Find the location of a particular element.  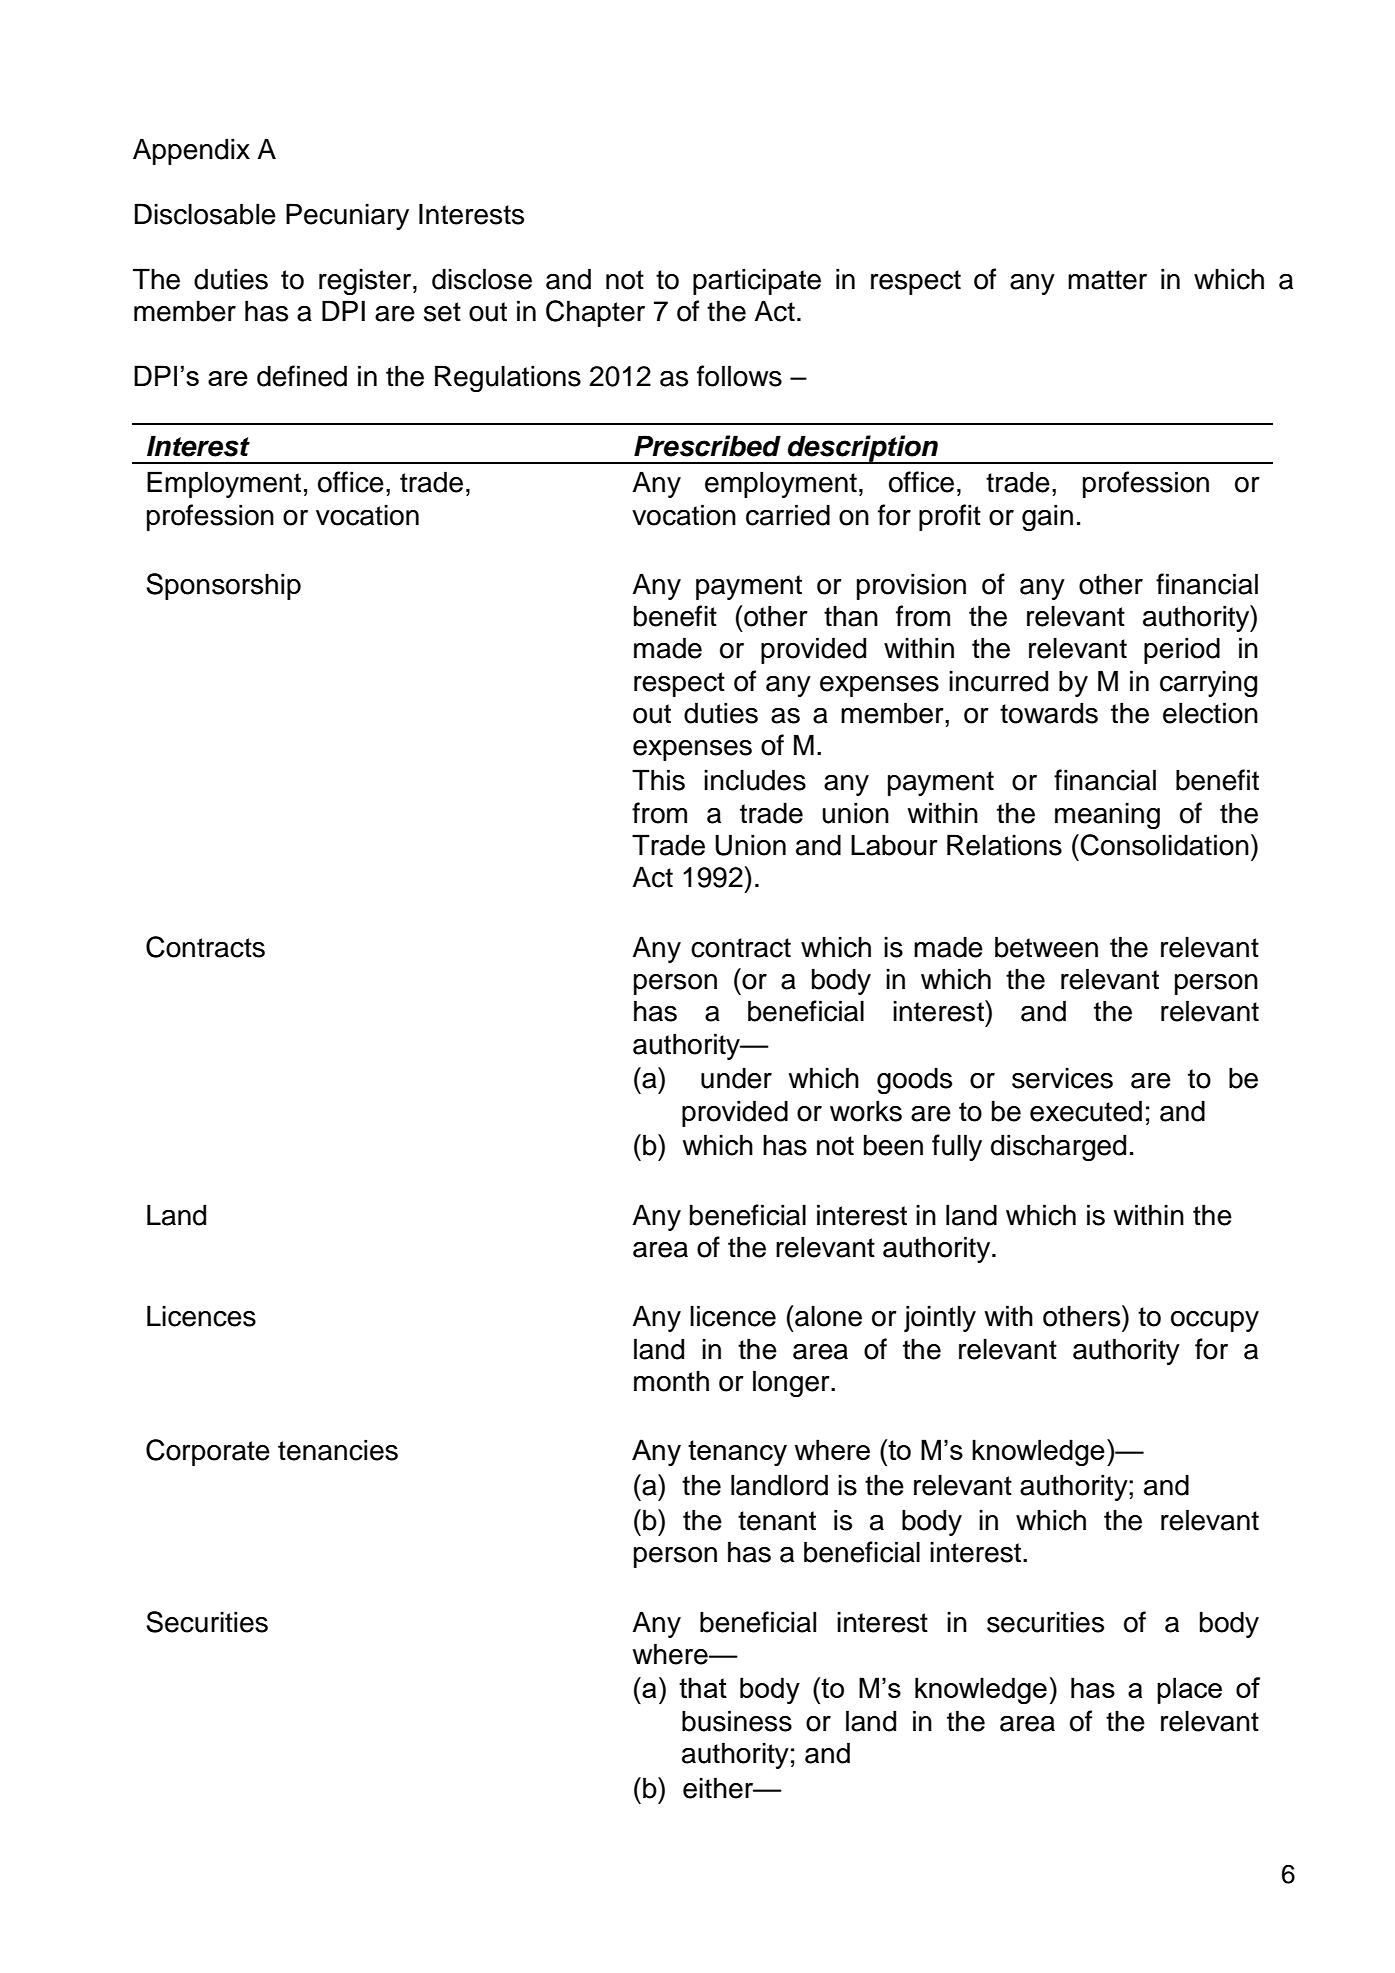

Corporate is located at coordinates (208, 1452).
